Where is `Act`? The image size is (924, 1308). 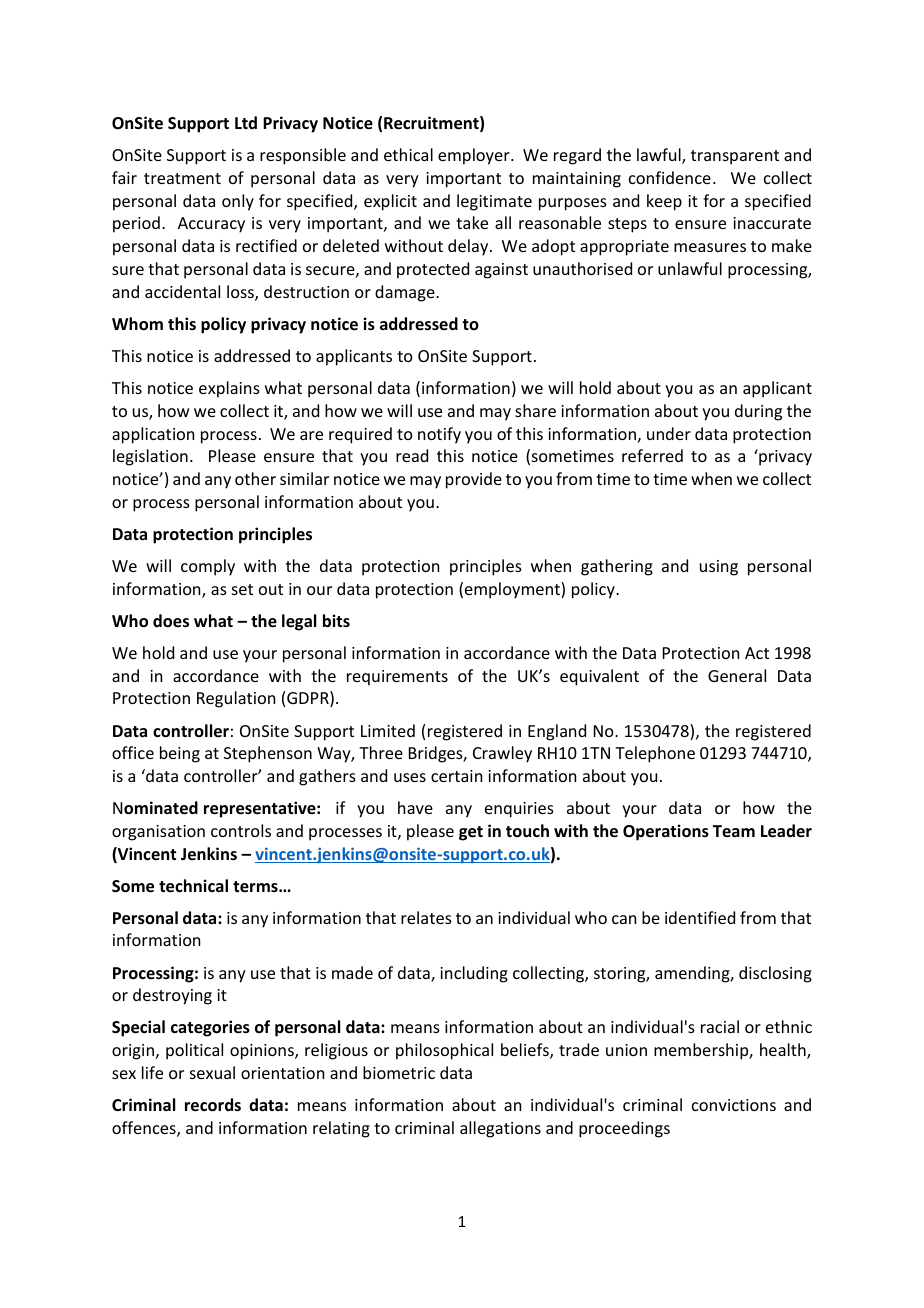 Act is located at coordinates (757, 653).
